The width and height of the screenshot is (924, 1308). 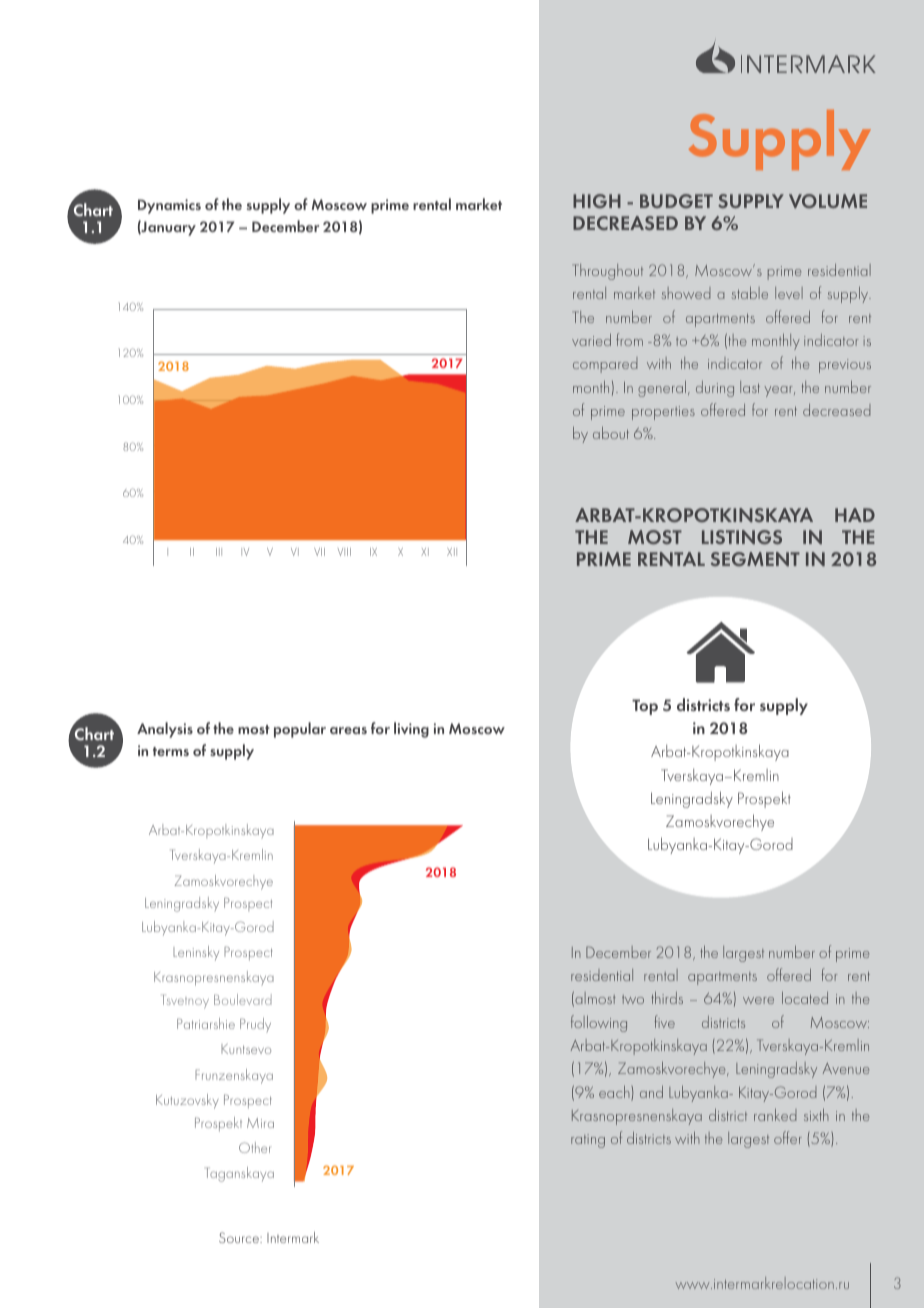 What do you see at coordinates (171, 751) in the screenshot?
I see `terms` at bounding box center [171, 751].
